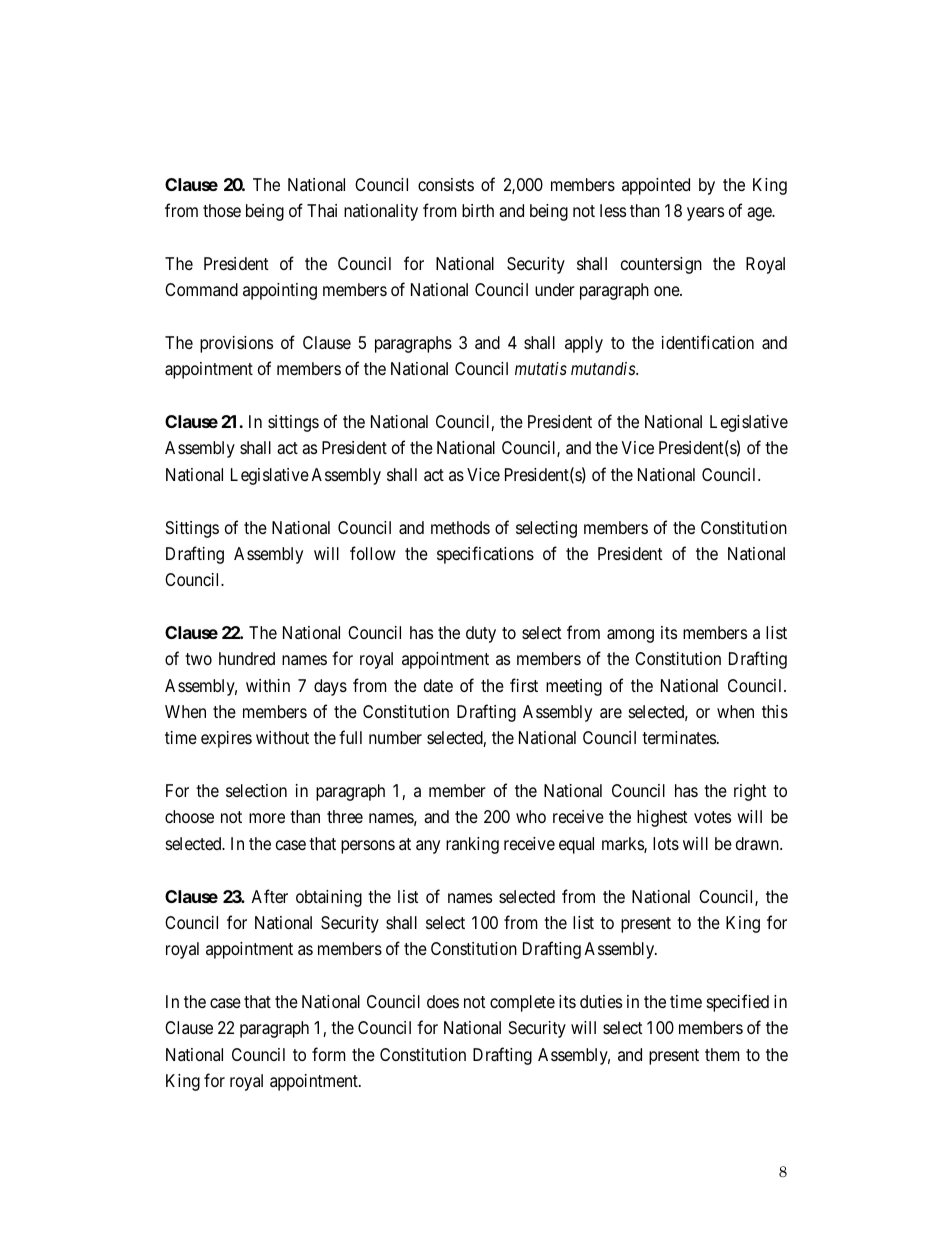 The width and height of the screenshot is (952, 1233). Describe the element at coordinates (222, 210) in the screenshot. I see `those` at that location.
